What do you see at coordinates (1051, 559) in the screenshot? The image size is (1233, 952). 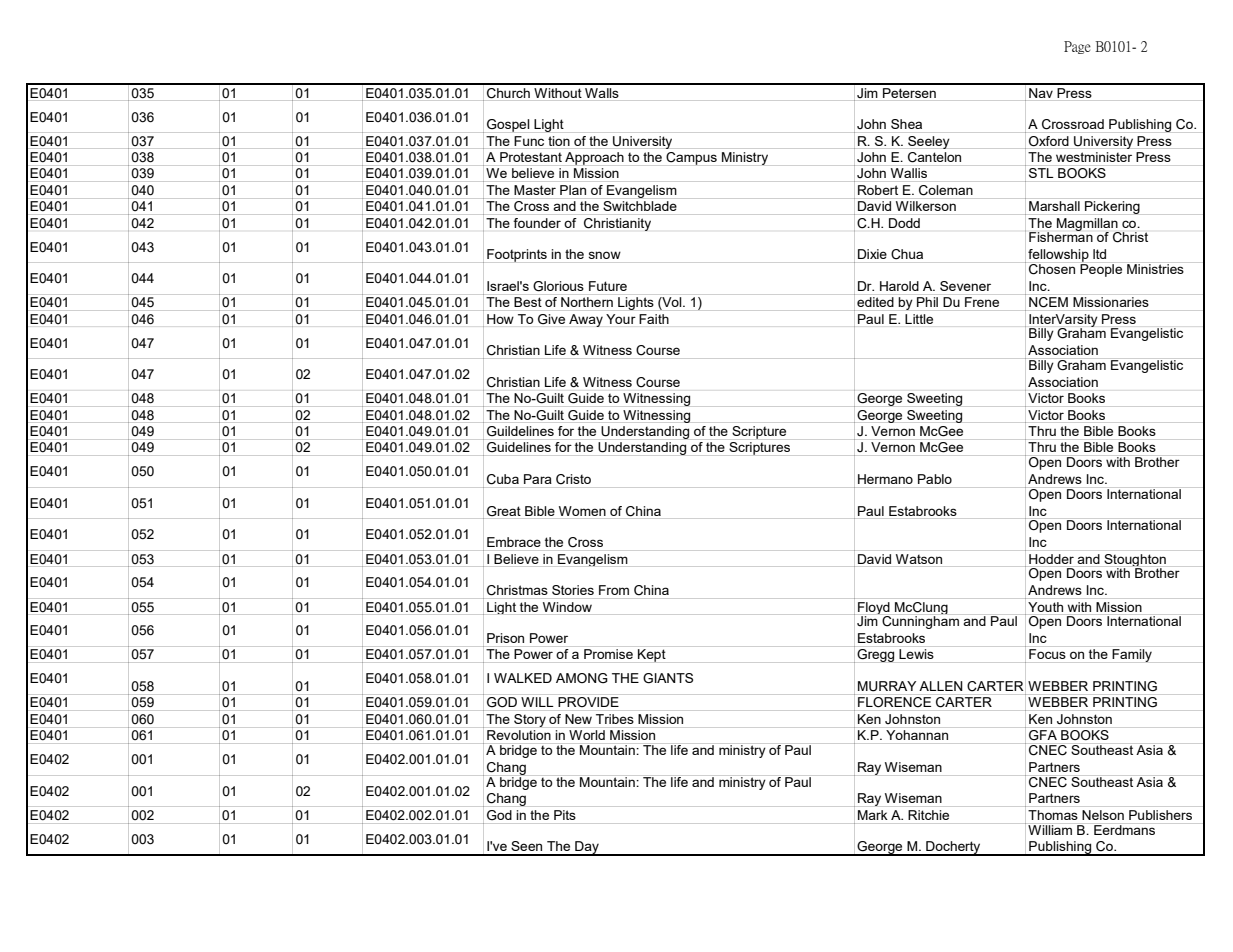 I see `Hodder` at bounding box center [1051, 559].
